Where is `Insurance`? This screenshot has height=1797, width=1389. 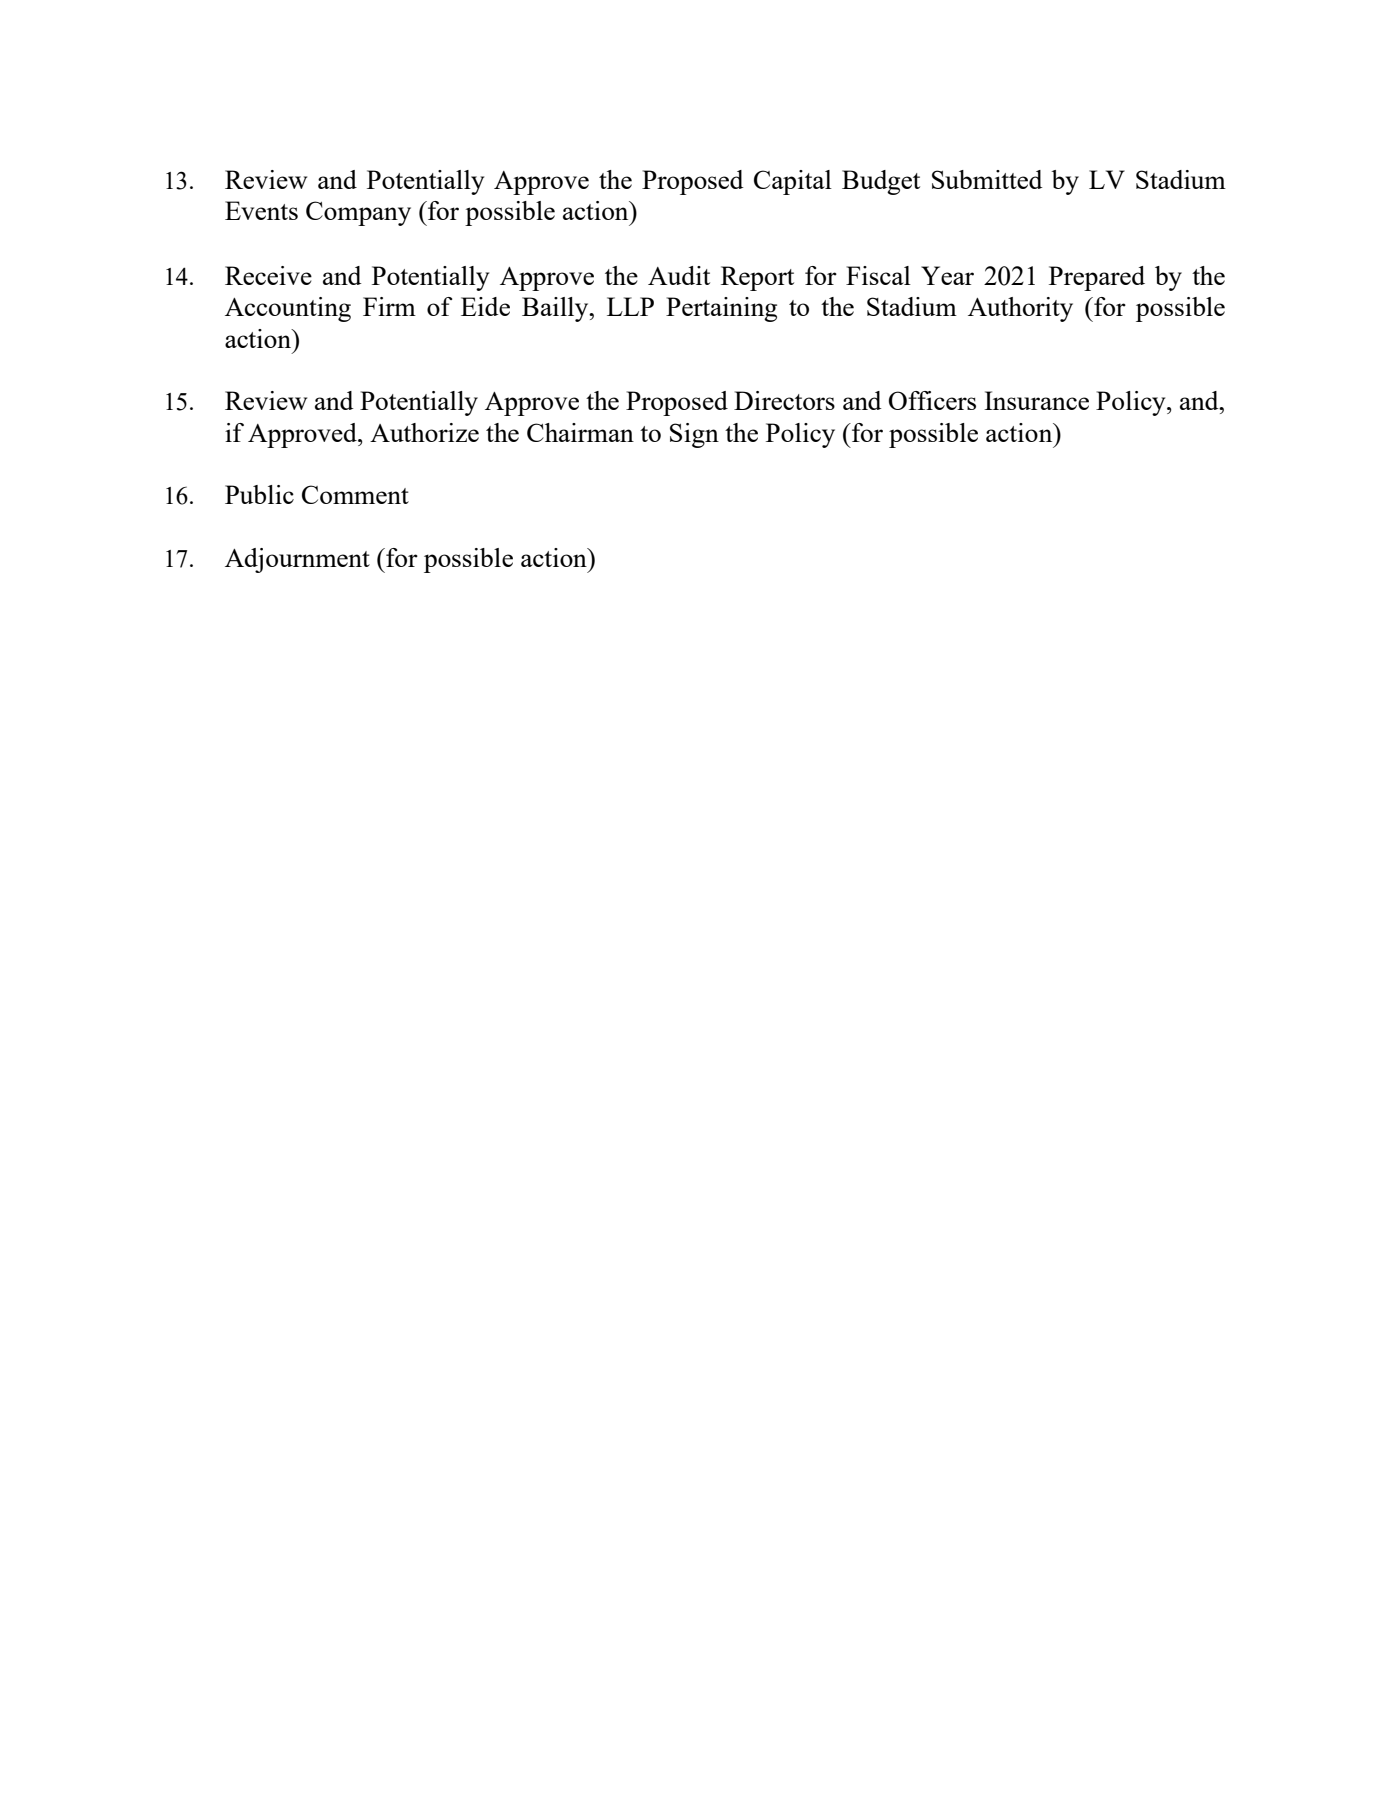 Insurance is located at coordinates (1036, 400).
